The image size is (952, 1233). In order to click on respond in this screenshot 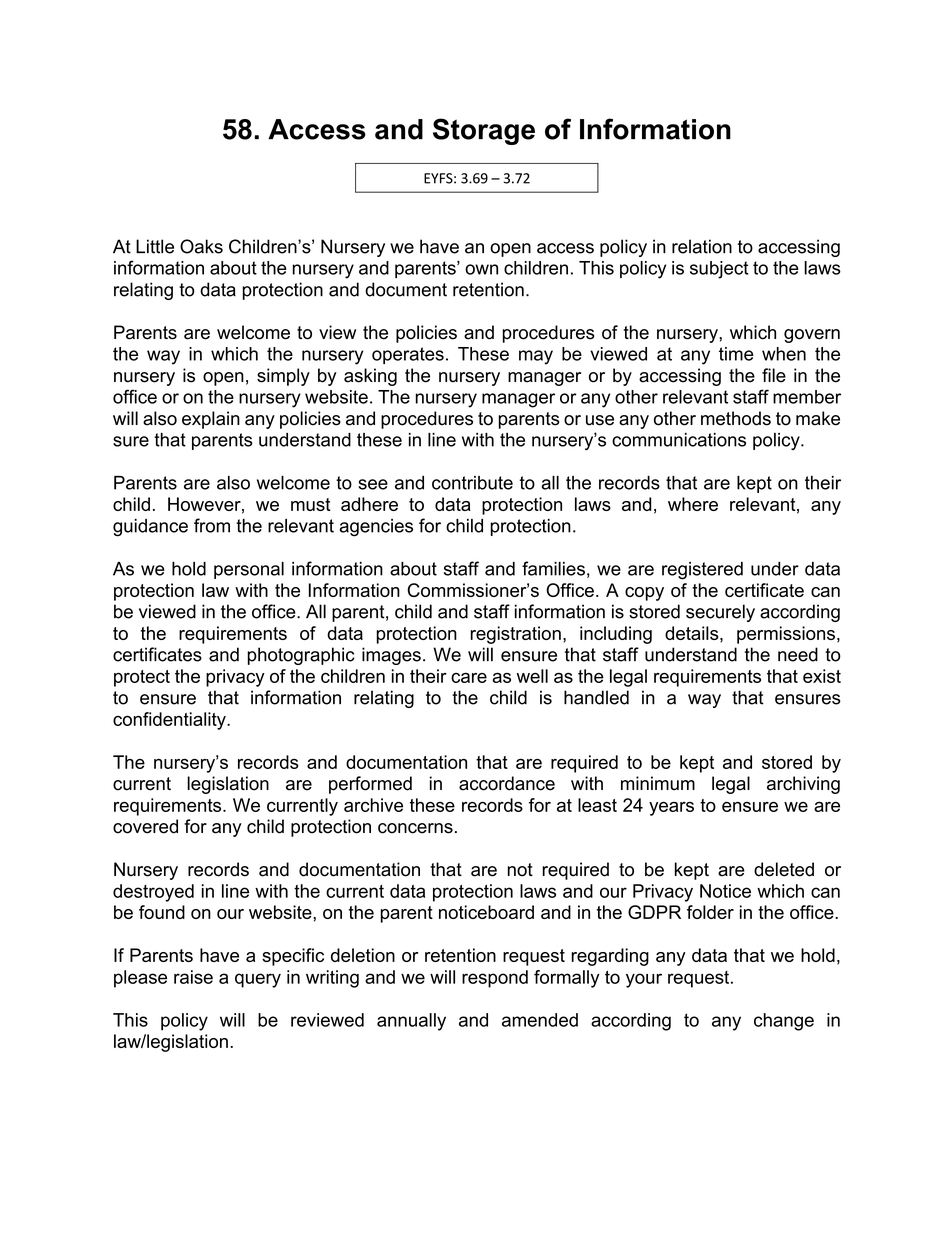, I will do `click(495, 979)`.
